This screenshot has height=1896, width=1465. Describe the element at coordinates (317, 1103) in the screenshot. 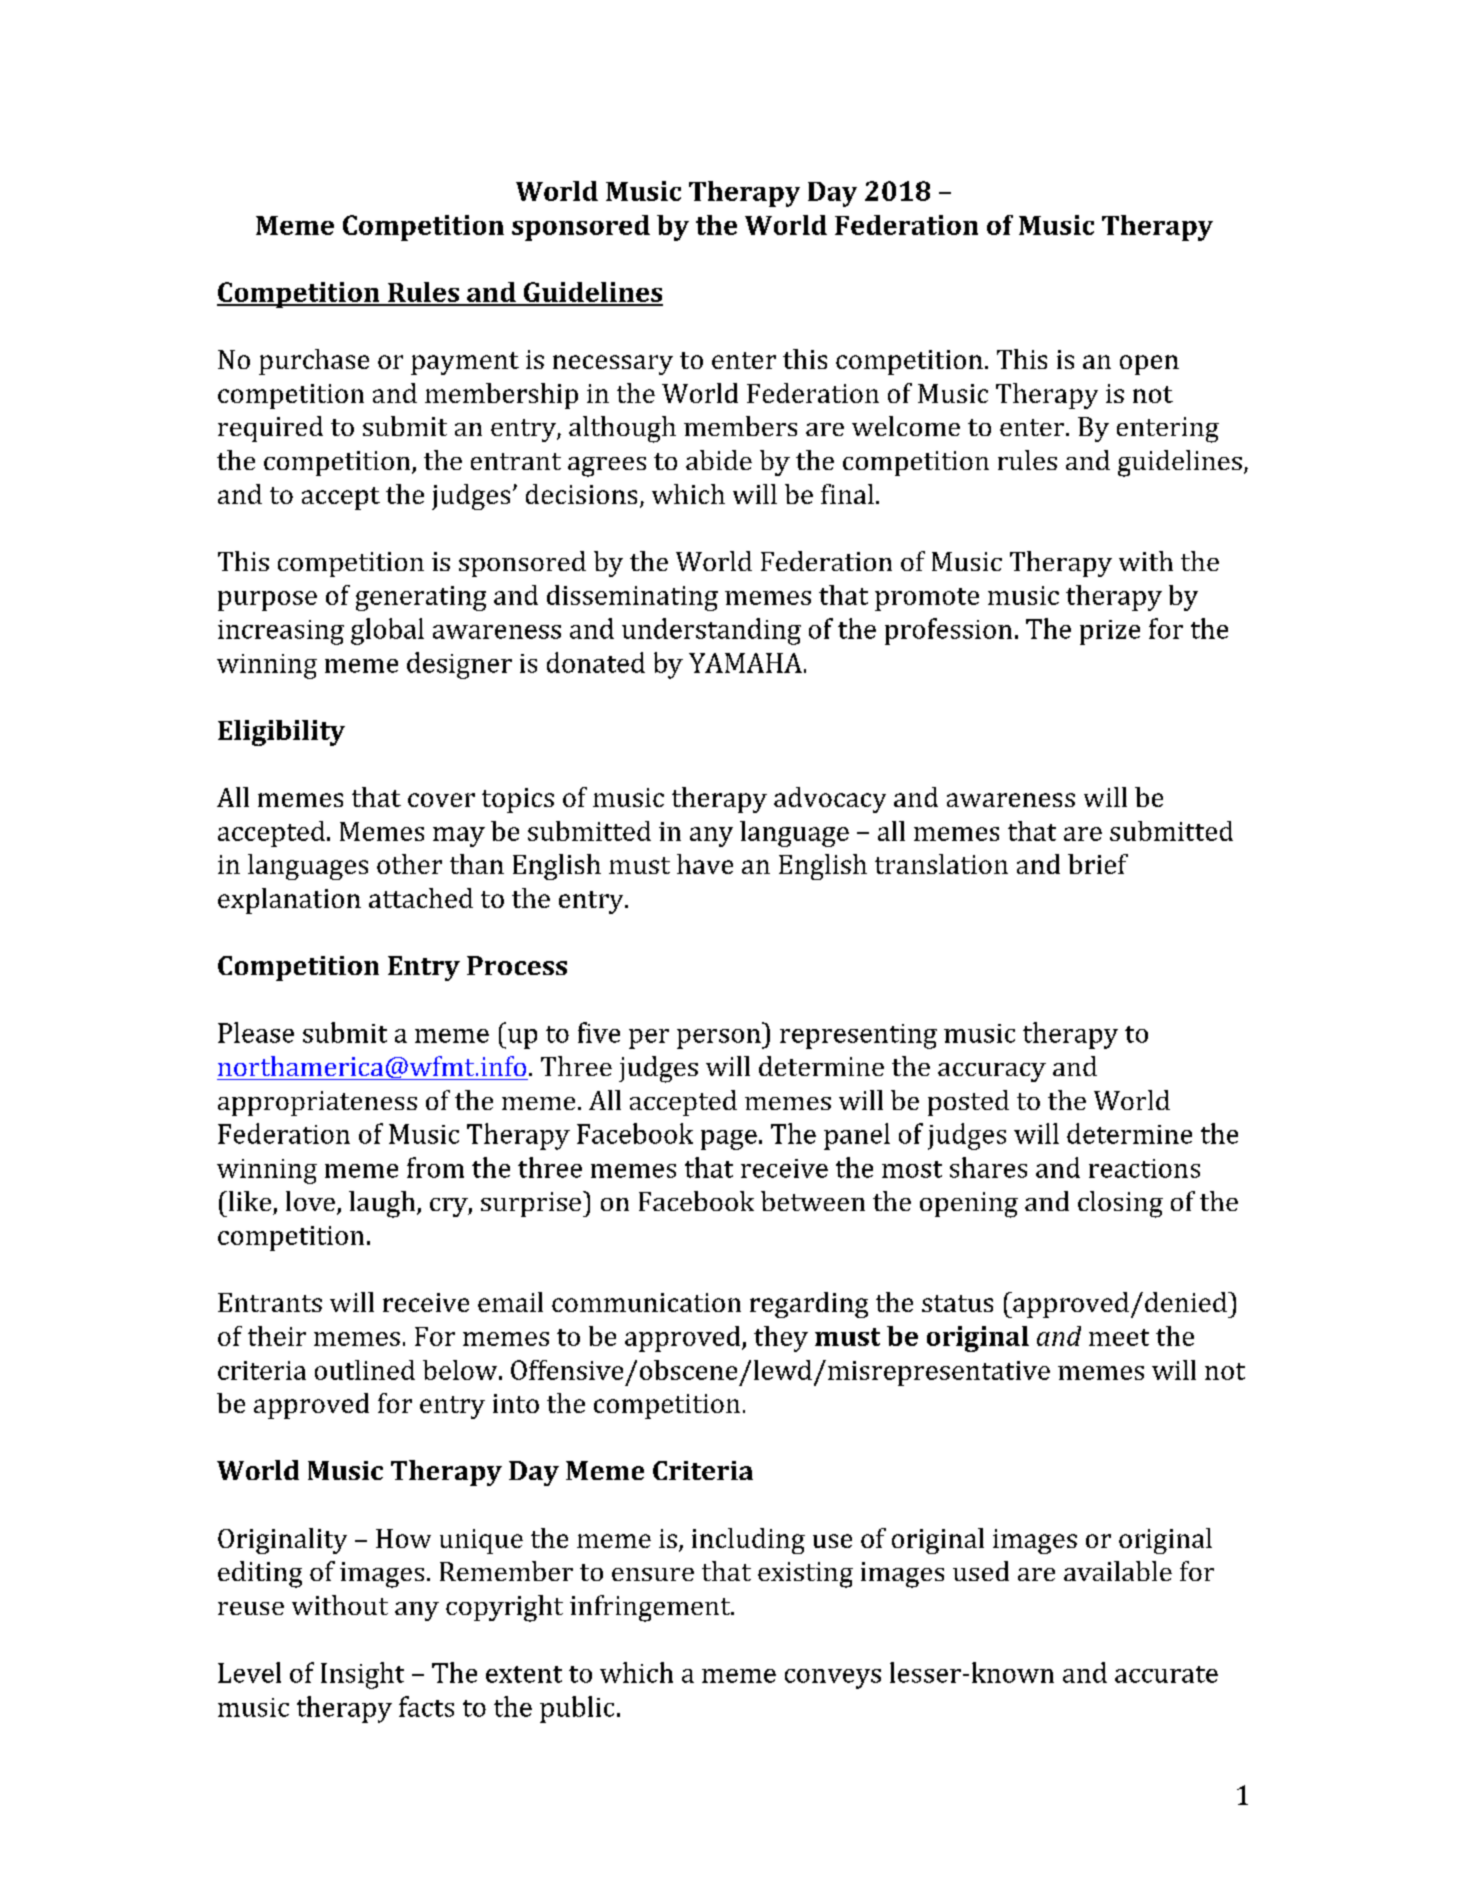

I see `appropriateness` at that location.
